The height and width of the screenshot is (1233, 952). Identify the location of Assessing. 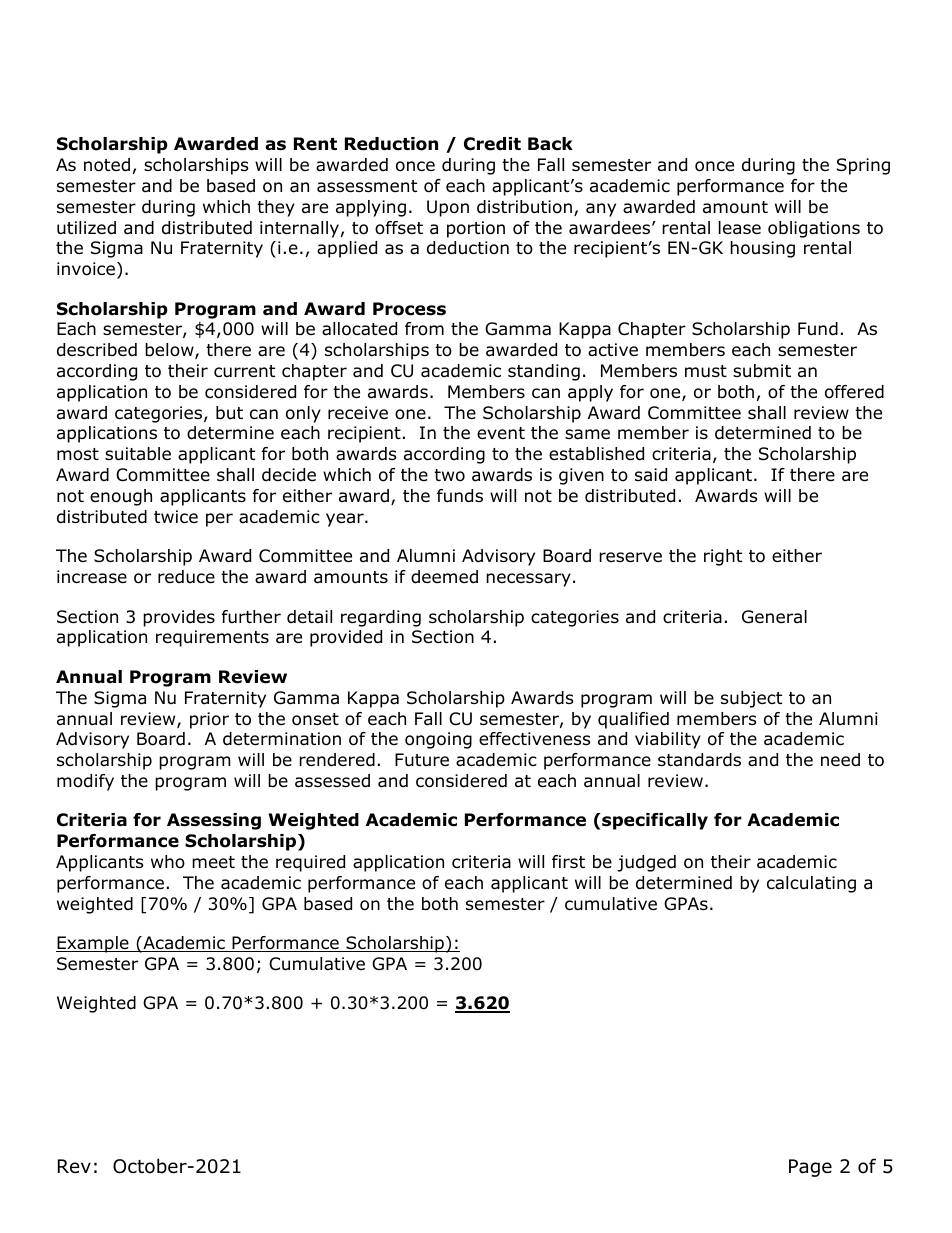
(214, 821).
